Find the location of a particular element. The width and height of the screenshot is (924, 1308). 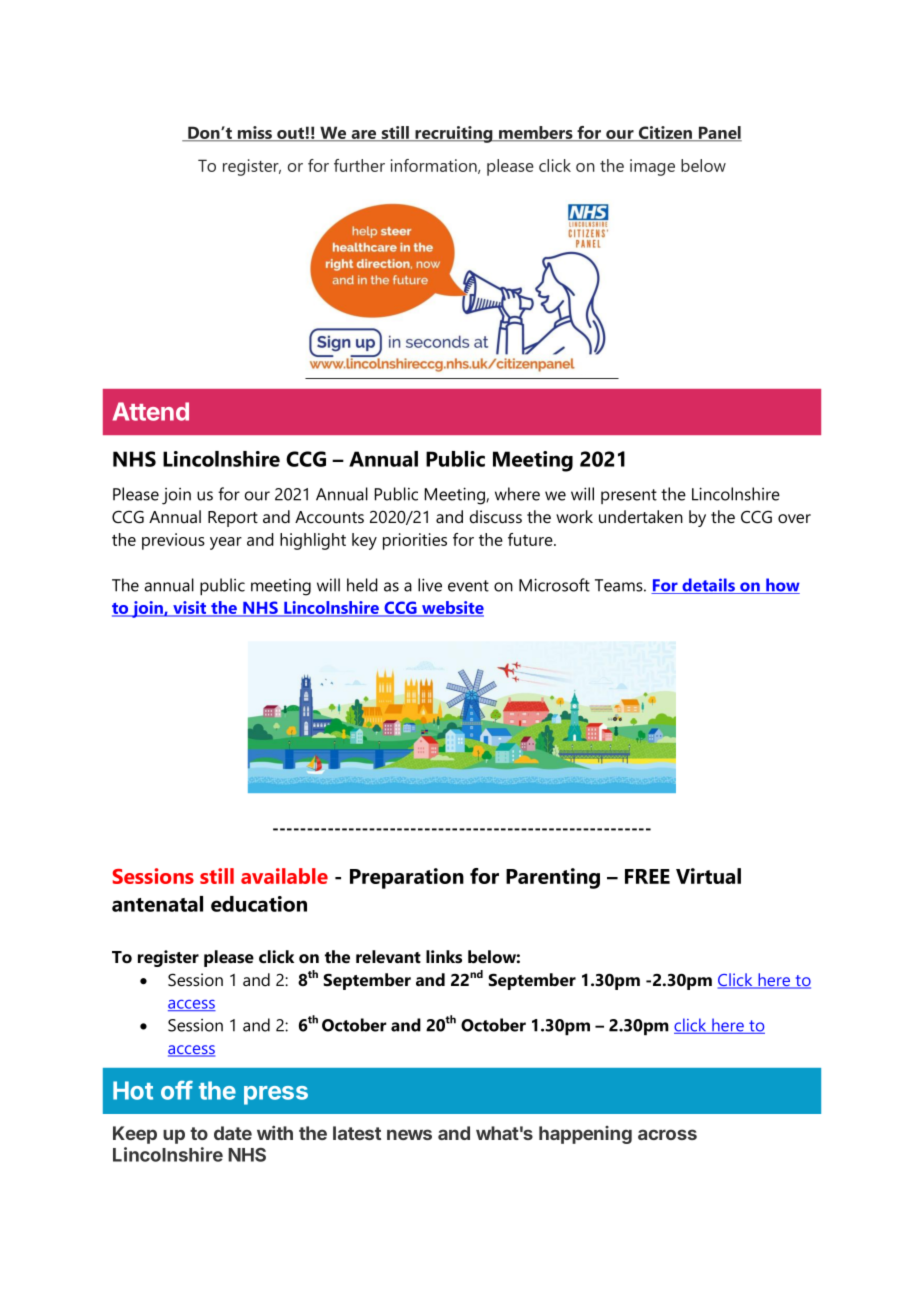

Report is located at coordinates (233, 519).
